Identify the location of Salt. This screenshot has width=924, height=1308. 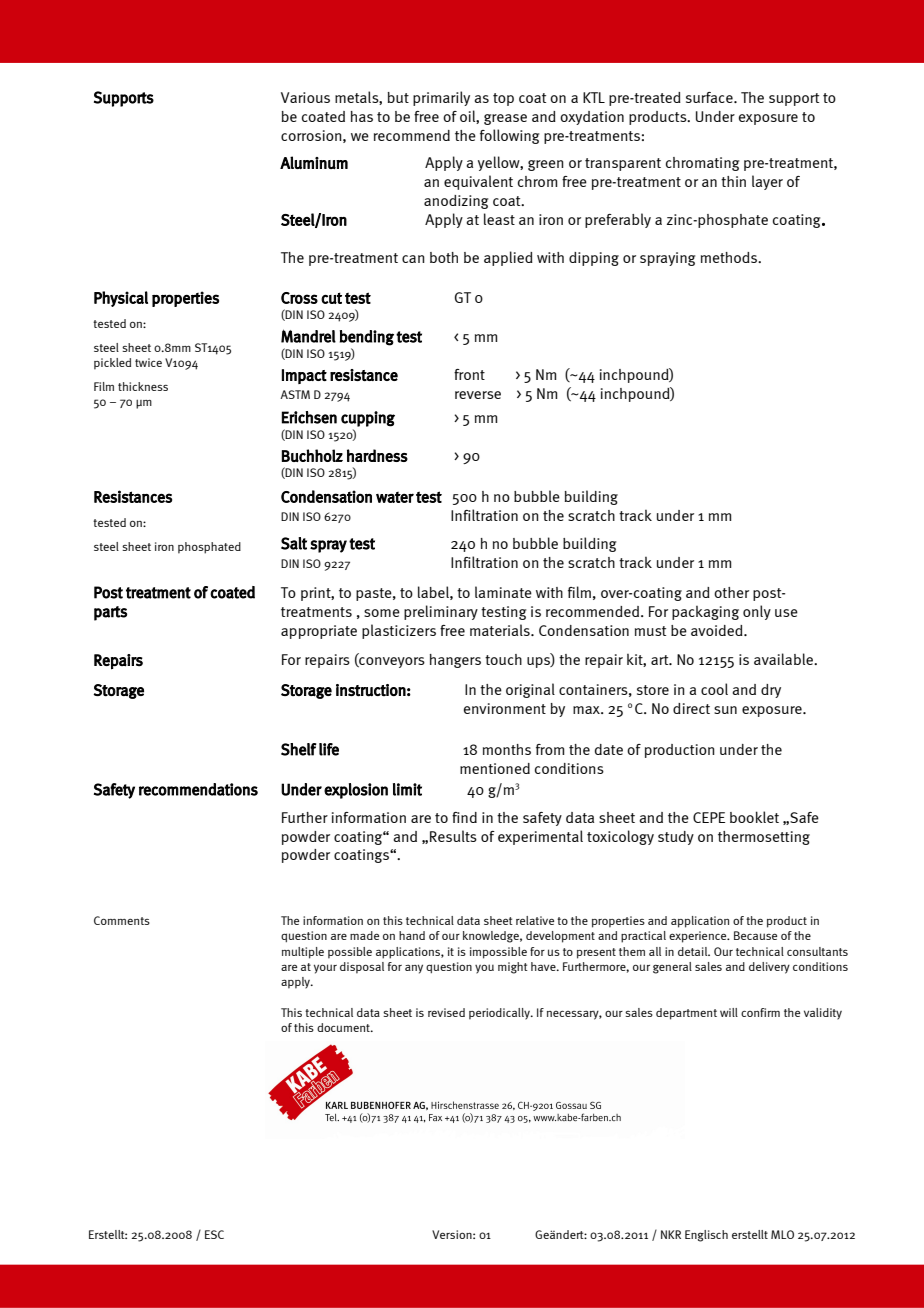
(294, 543).
